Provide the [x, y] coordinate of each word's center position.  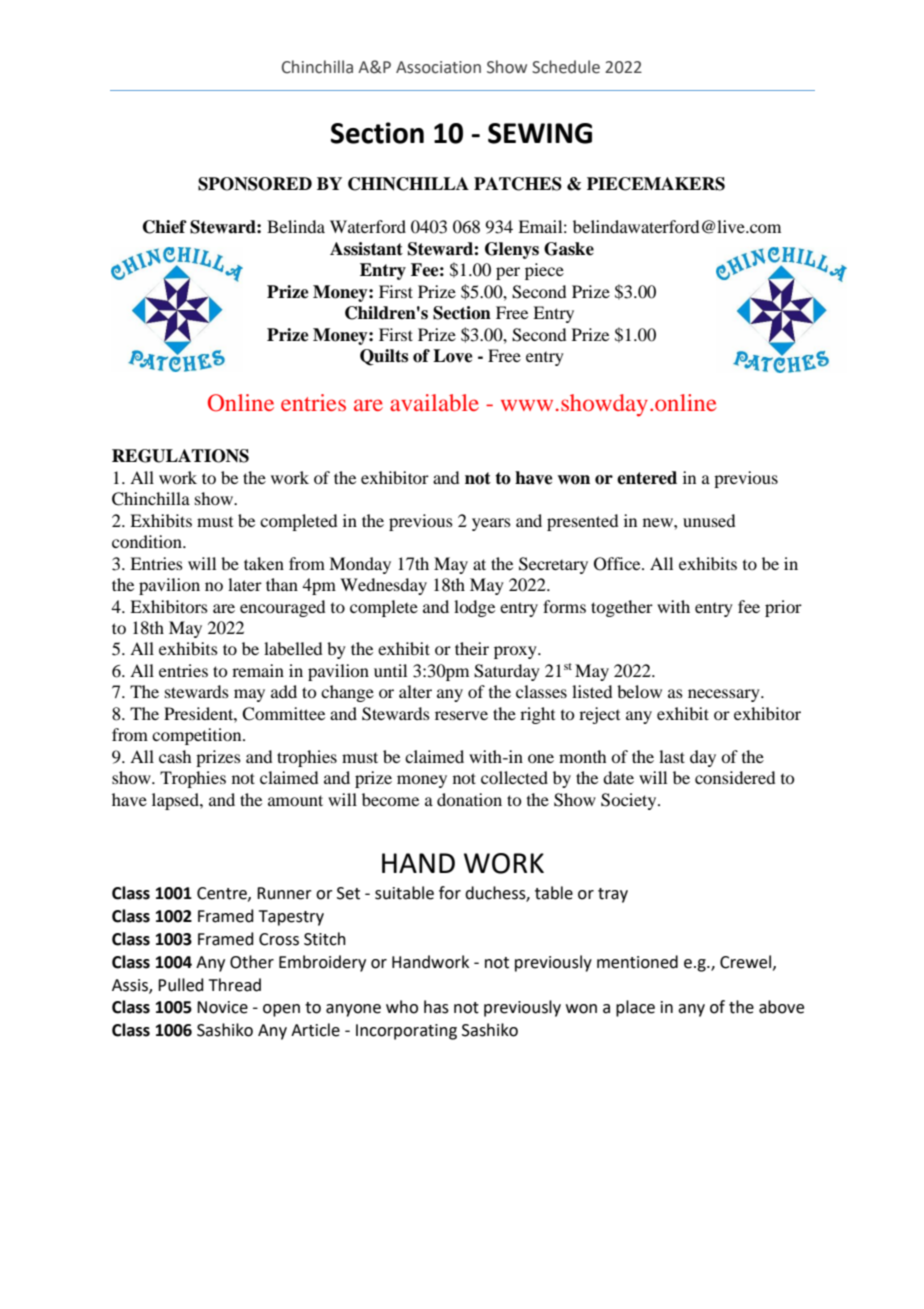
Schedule [566, 67]
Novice [222, 1007]
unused [709, 520]
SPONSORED [255, 184]
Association [438, 67]
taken [264, 563]
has [436, 1007]
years [491, 524]
